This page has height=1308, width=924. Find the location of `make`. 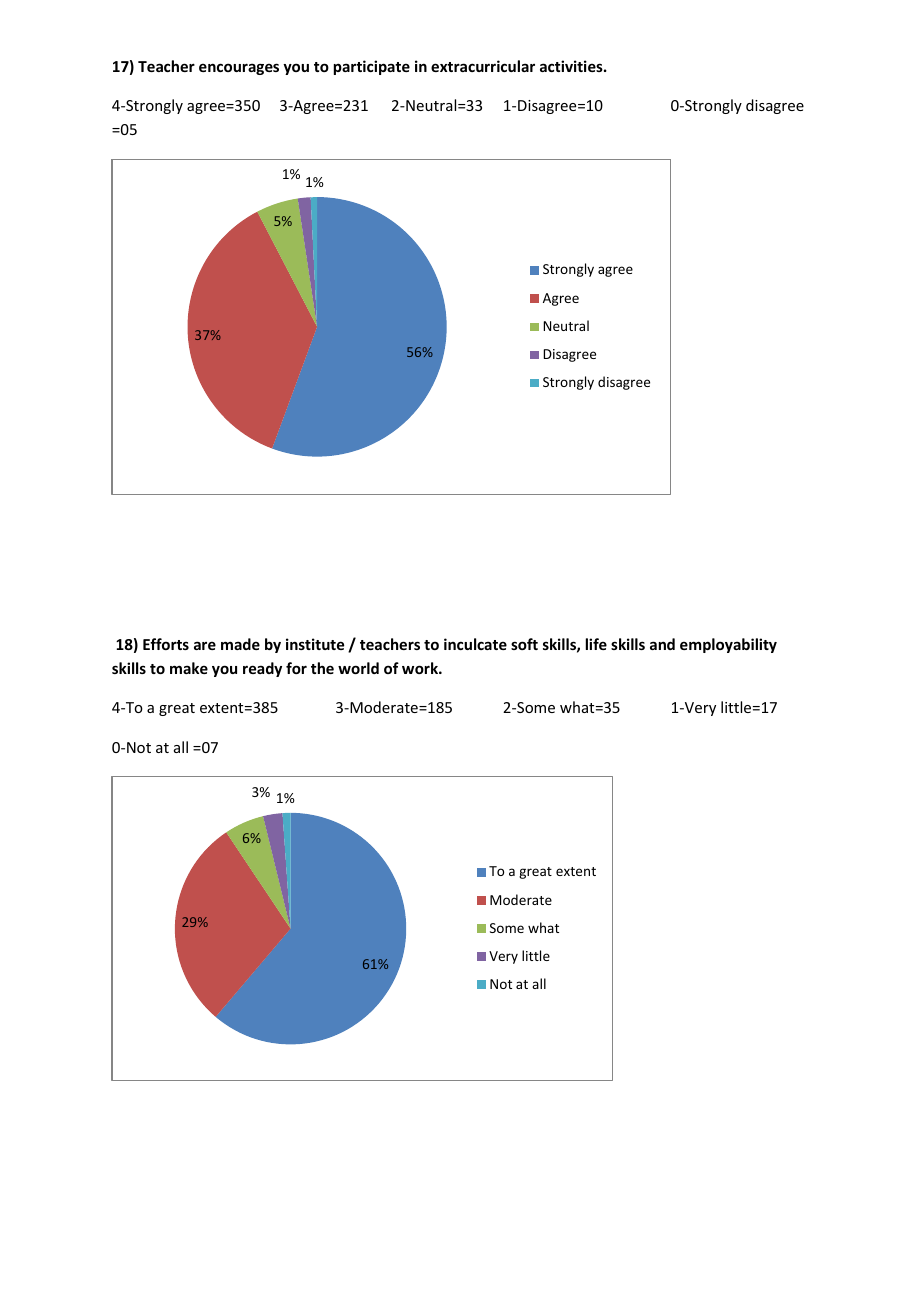

make is located at coordinates (189, 668).
